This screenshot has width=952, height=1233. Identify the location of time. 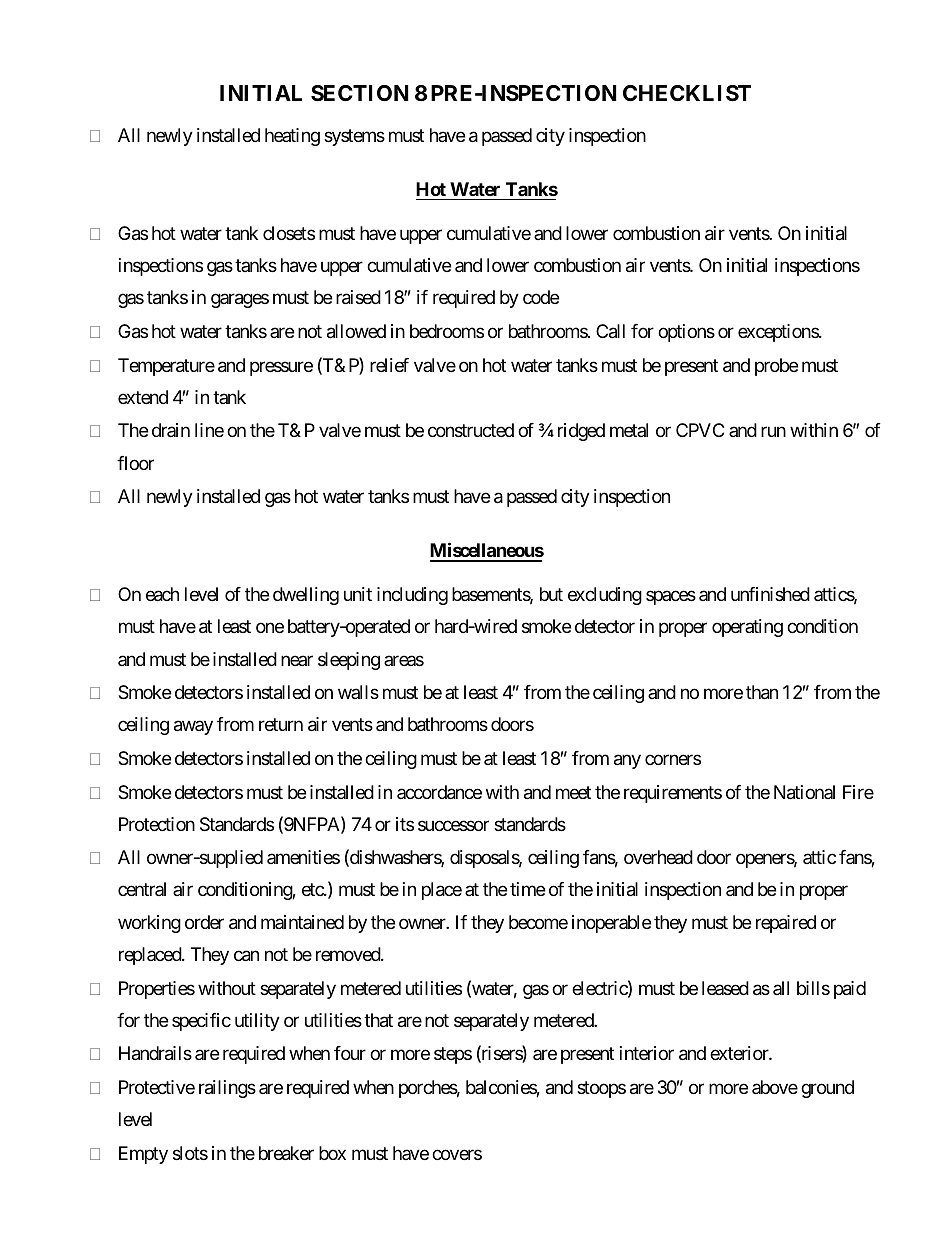
(527, 889).
